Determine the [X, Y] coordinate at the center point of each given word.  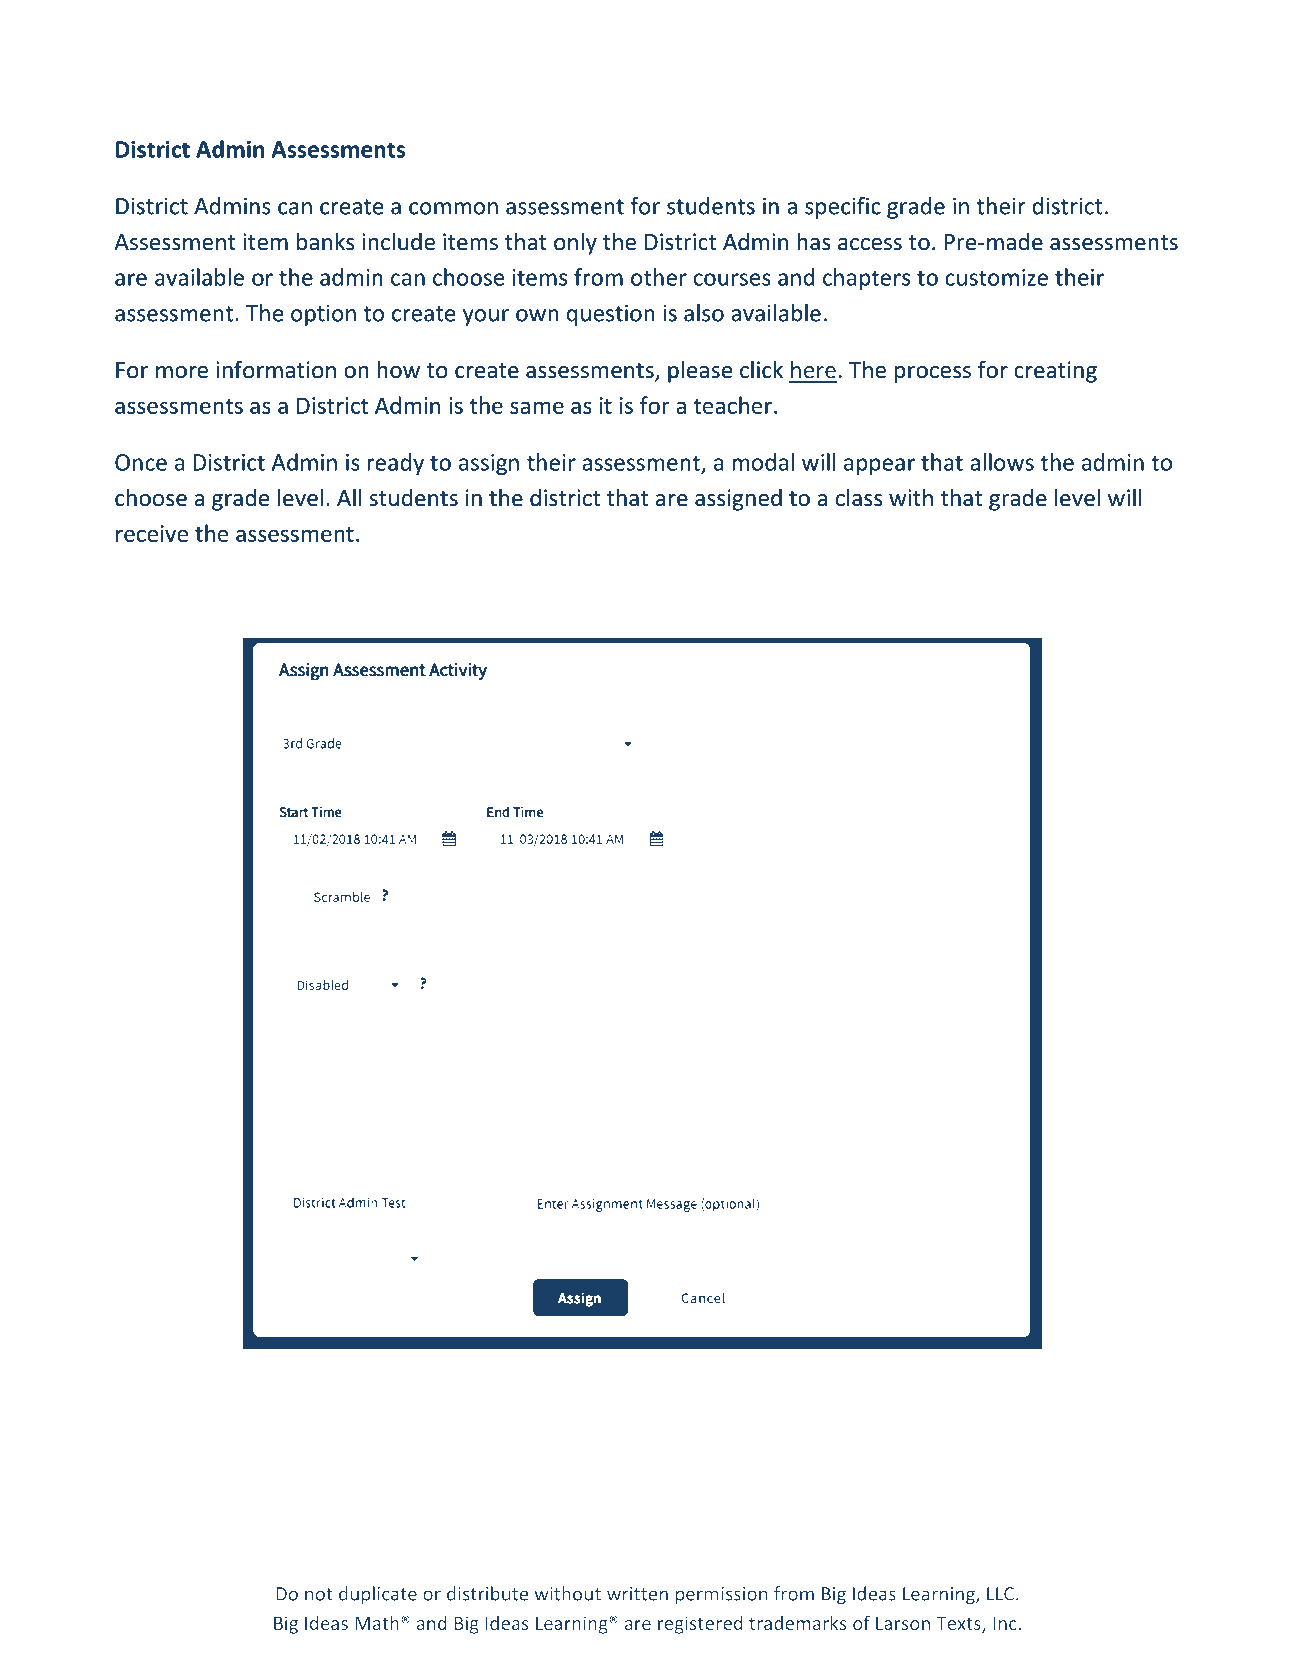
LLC [1000, 1594]
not [319, 1594]
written [637, 1594]
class [859, 497]
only [575, 243]
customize [996, 277]
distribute [487, 1593]
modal [763, 462]
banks [325, 241]
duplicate [378, 1595]
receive [152, 533]
